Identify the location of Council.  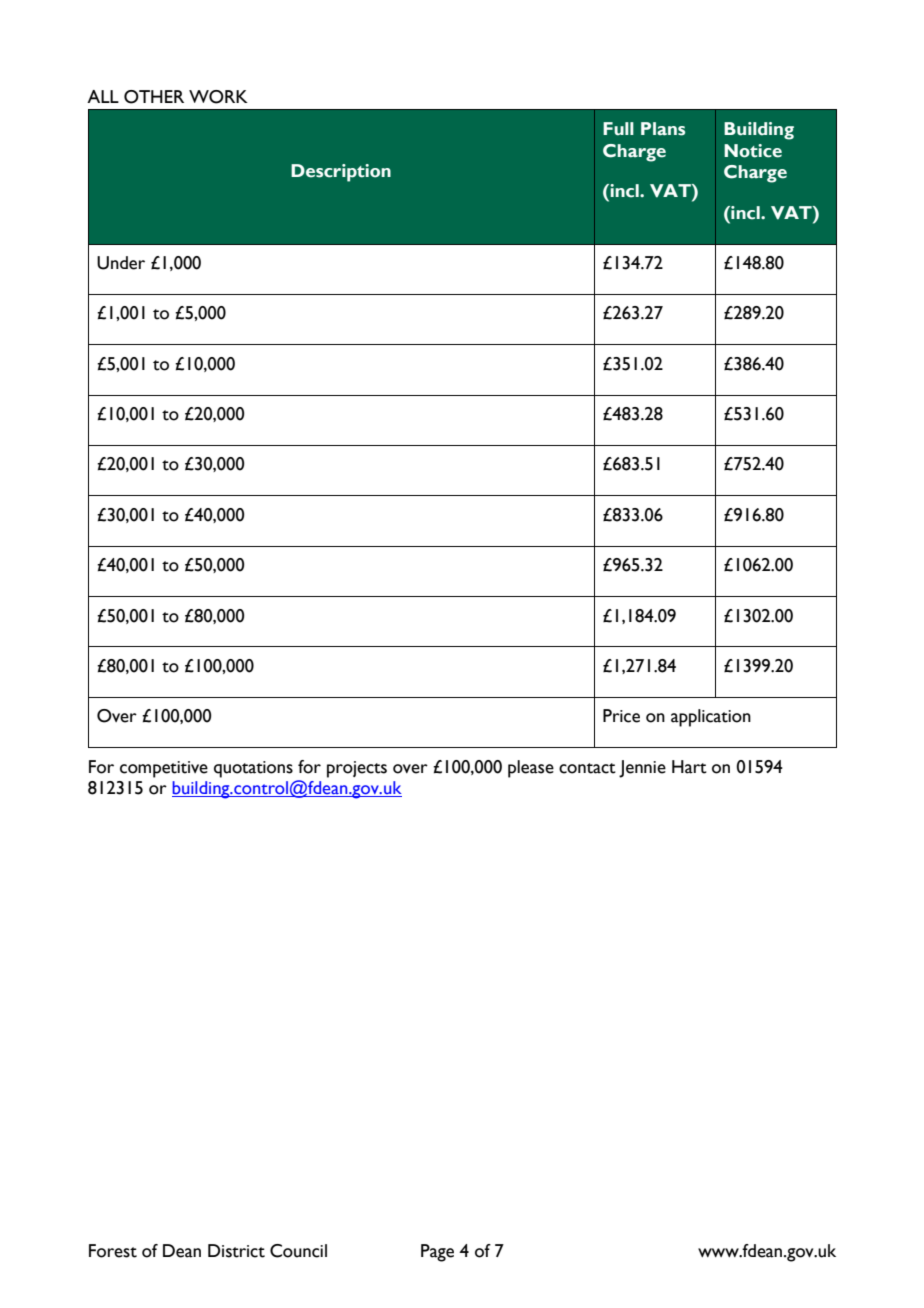
(298, 1251).
